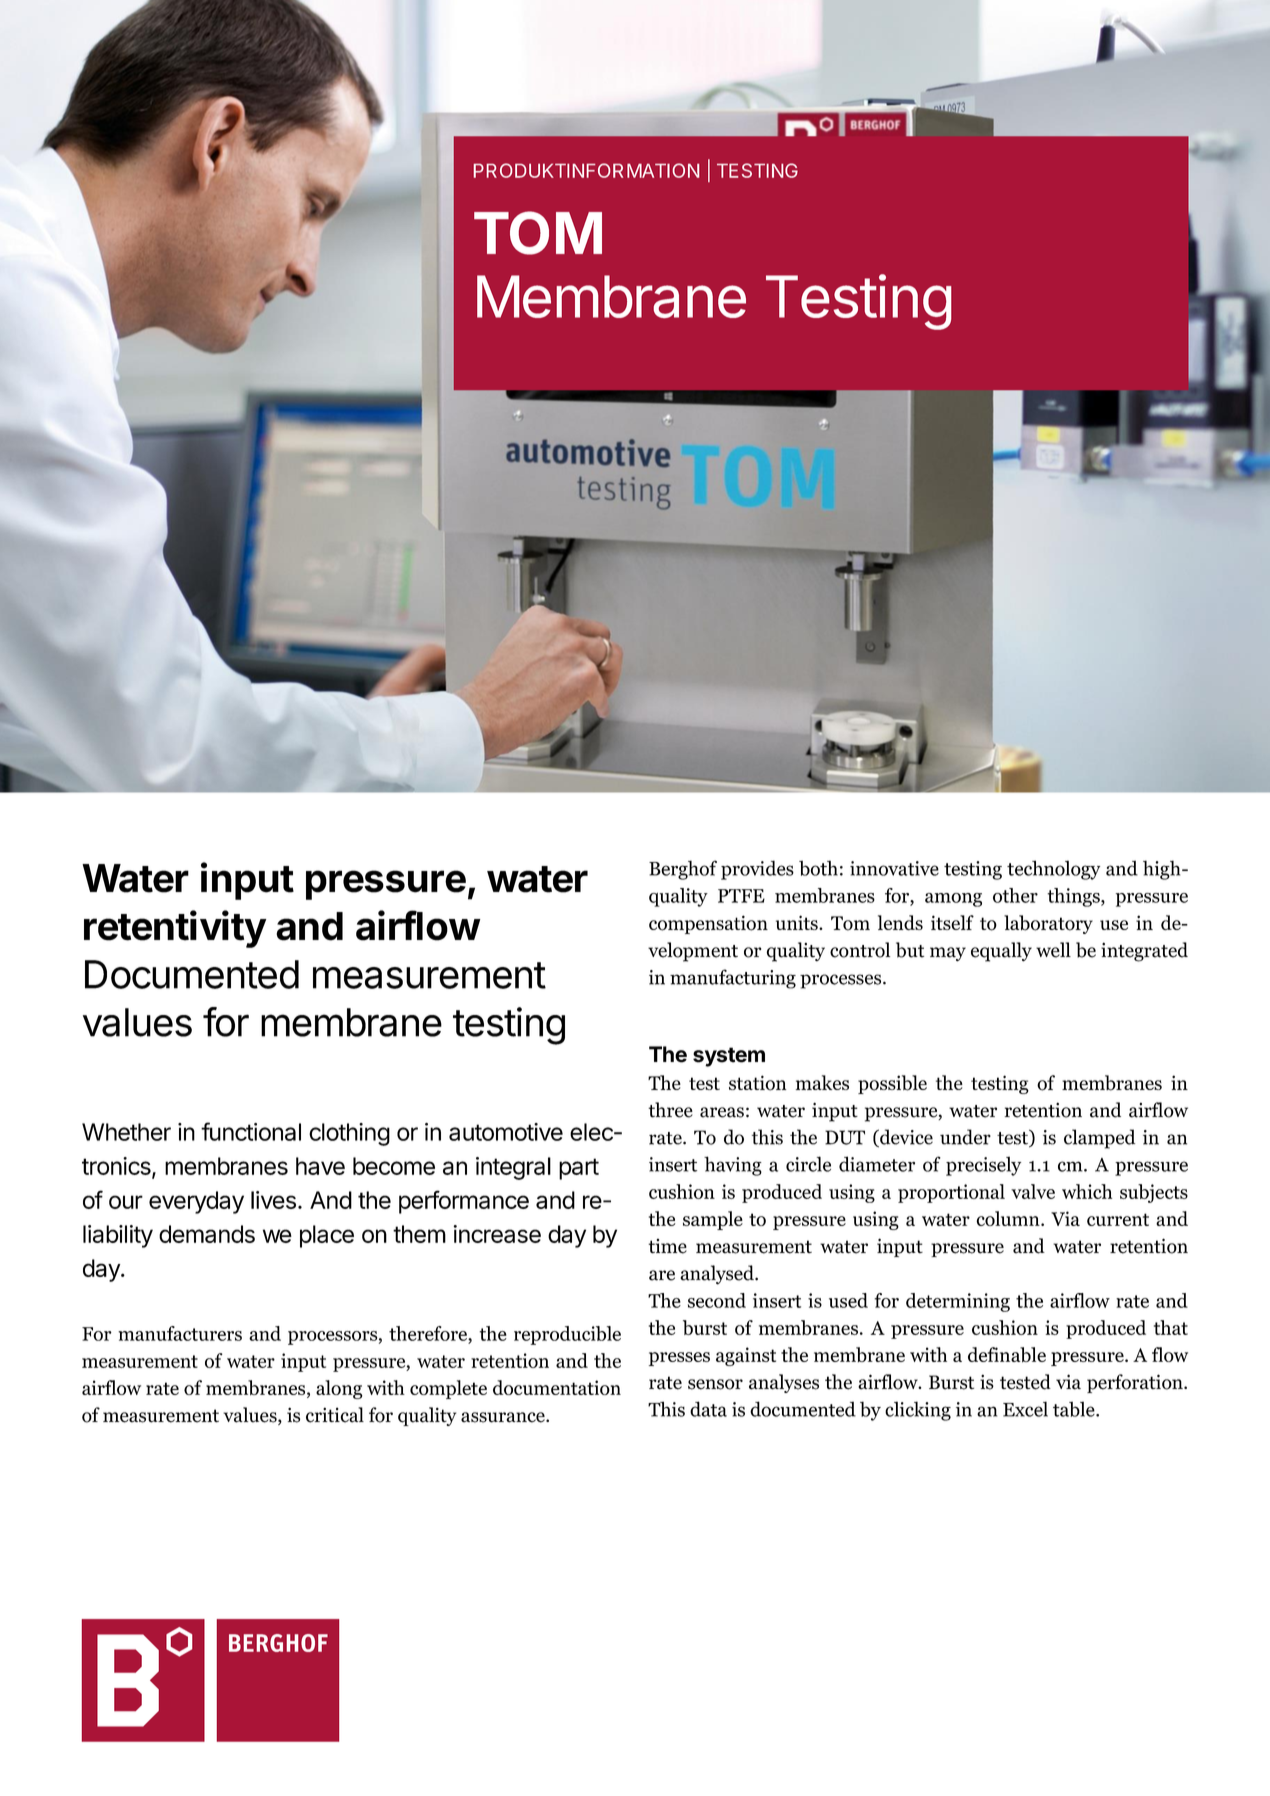  I want to click on functional, so click(251, 1131).
